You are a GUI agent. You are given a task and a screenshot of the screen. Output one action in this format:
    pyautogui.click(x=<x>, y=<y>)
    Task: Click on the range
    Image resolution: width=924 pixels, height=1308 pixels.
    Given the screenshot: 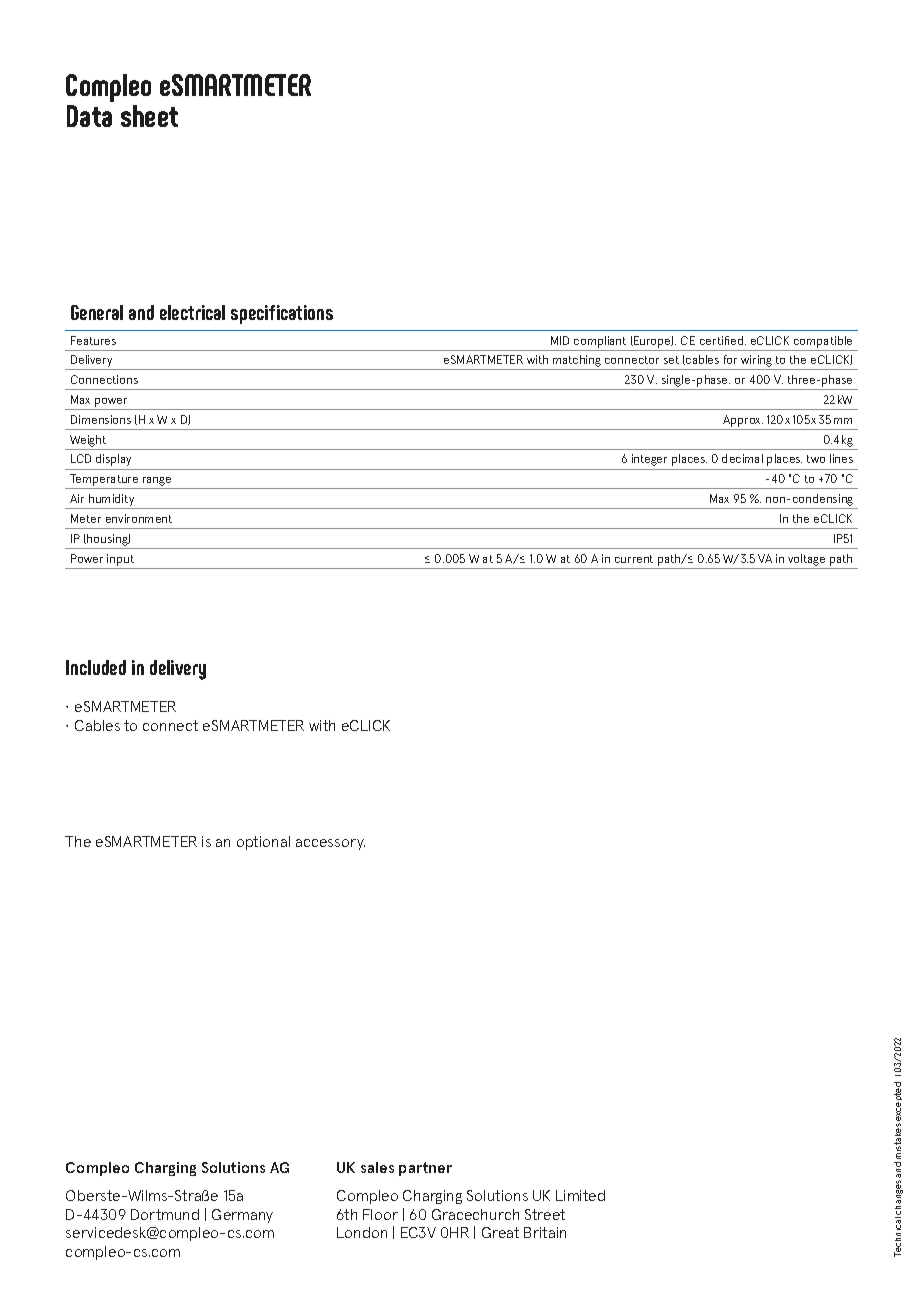 What is the action you would take?
    pyautogui.click(x=157, y=483)
